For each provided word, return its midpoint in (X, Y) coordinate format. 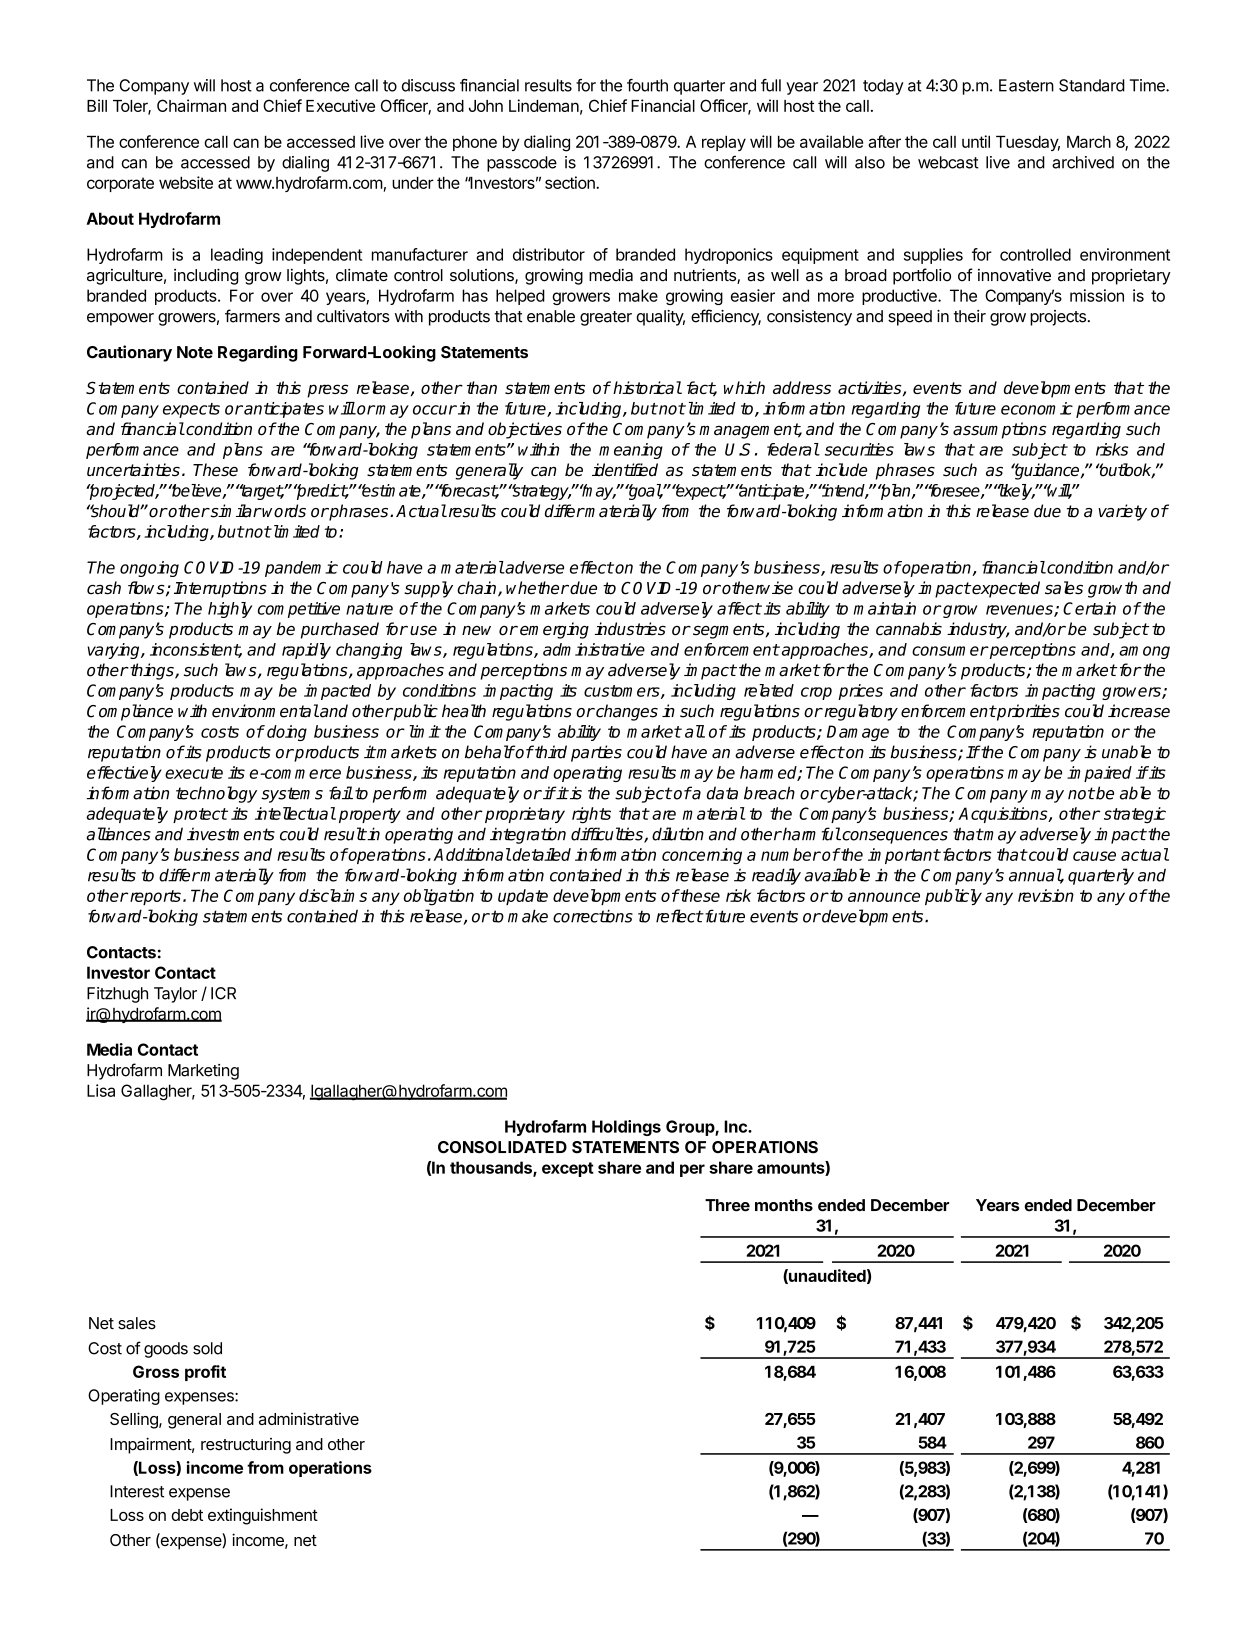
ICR (223, 993)
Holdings (626, 1128)
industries (630, 629)
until (976, 141)
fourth (647, 85)
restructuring (246, 1446)
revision (1046, 895)
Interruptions (220, 589)
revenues (1020, 611)
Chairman (191, 105)
